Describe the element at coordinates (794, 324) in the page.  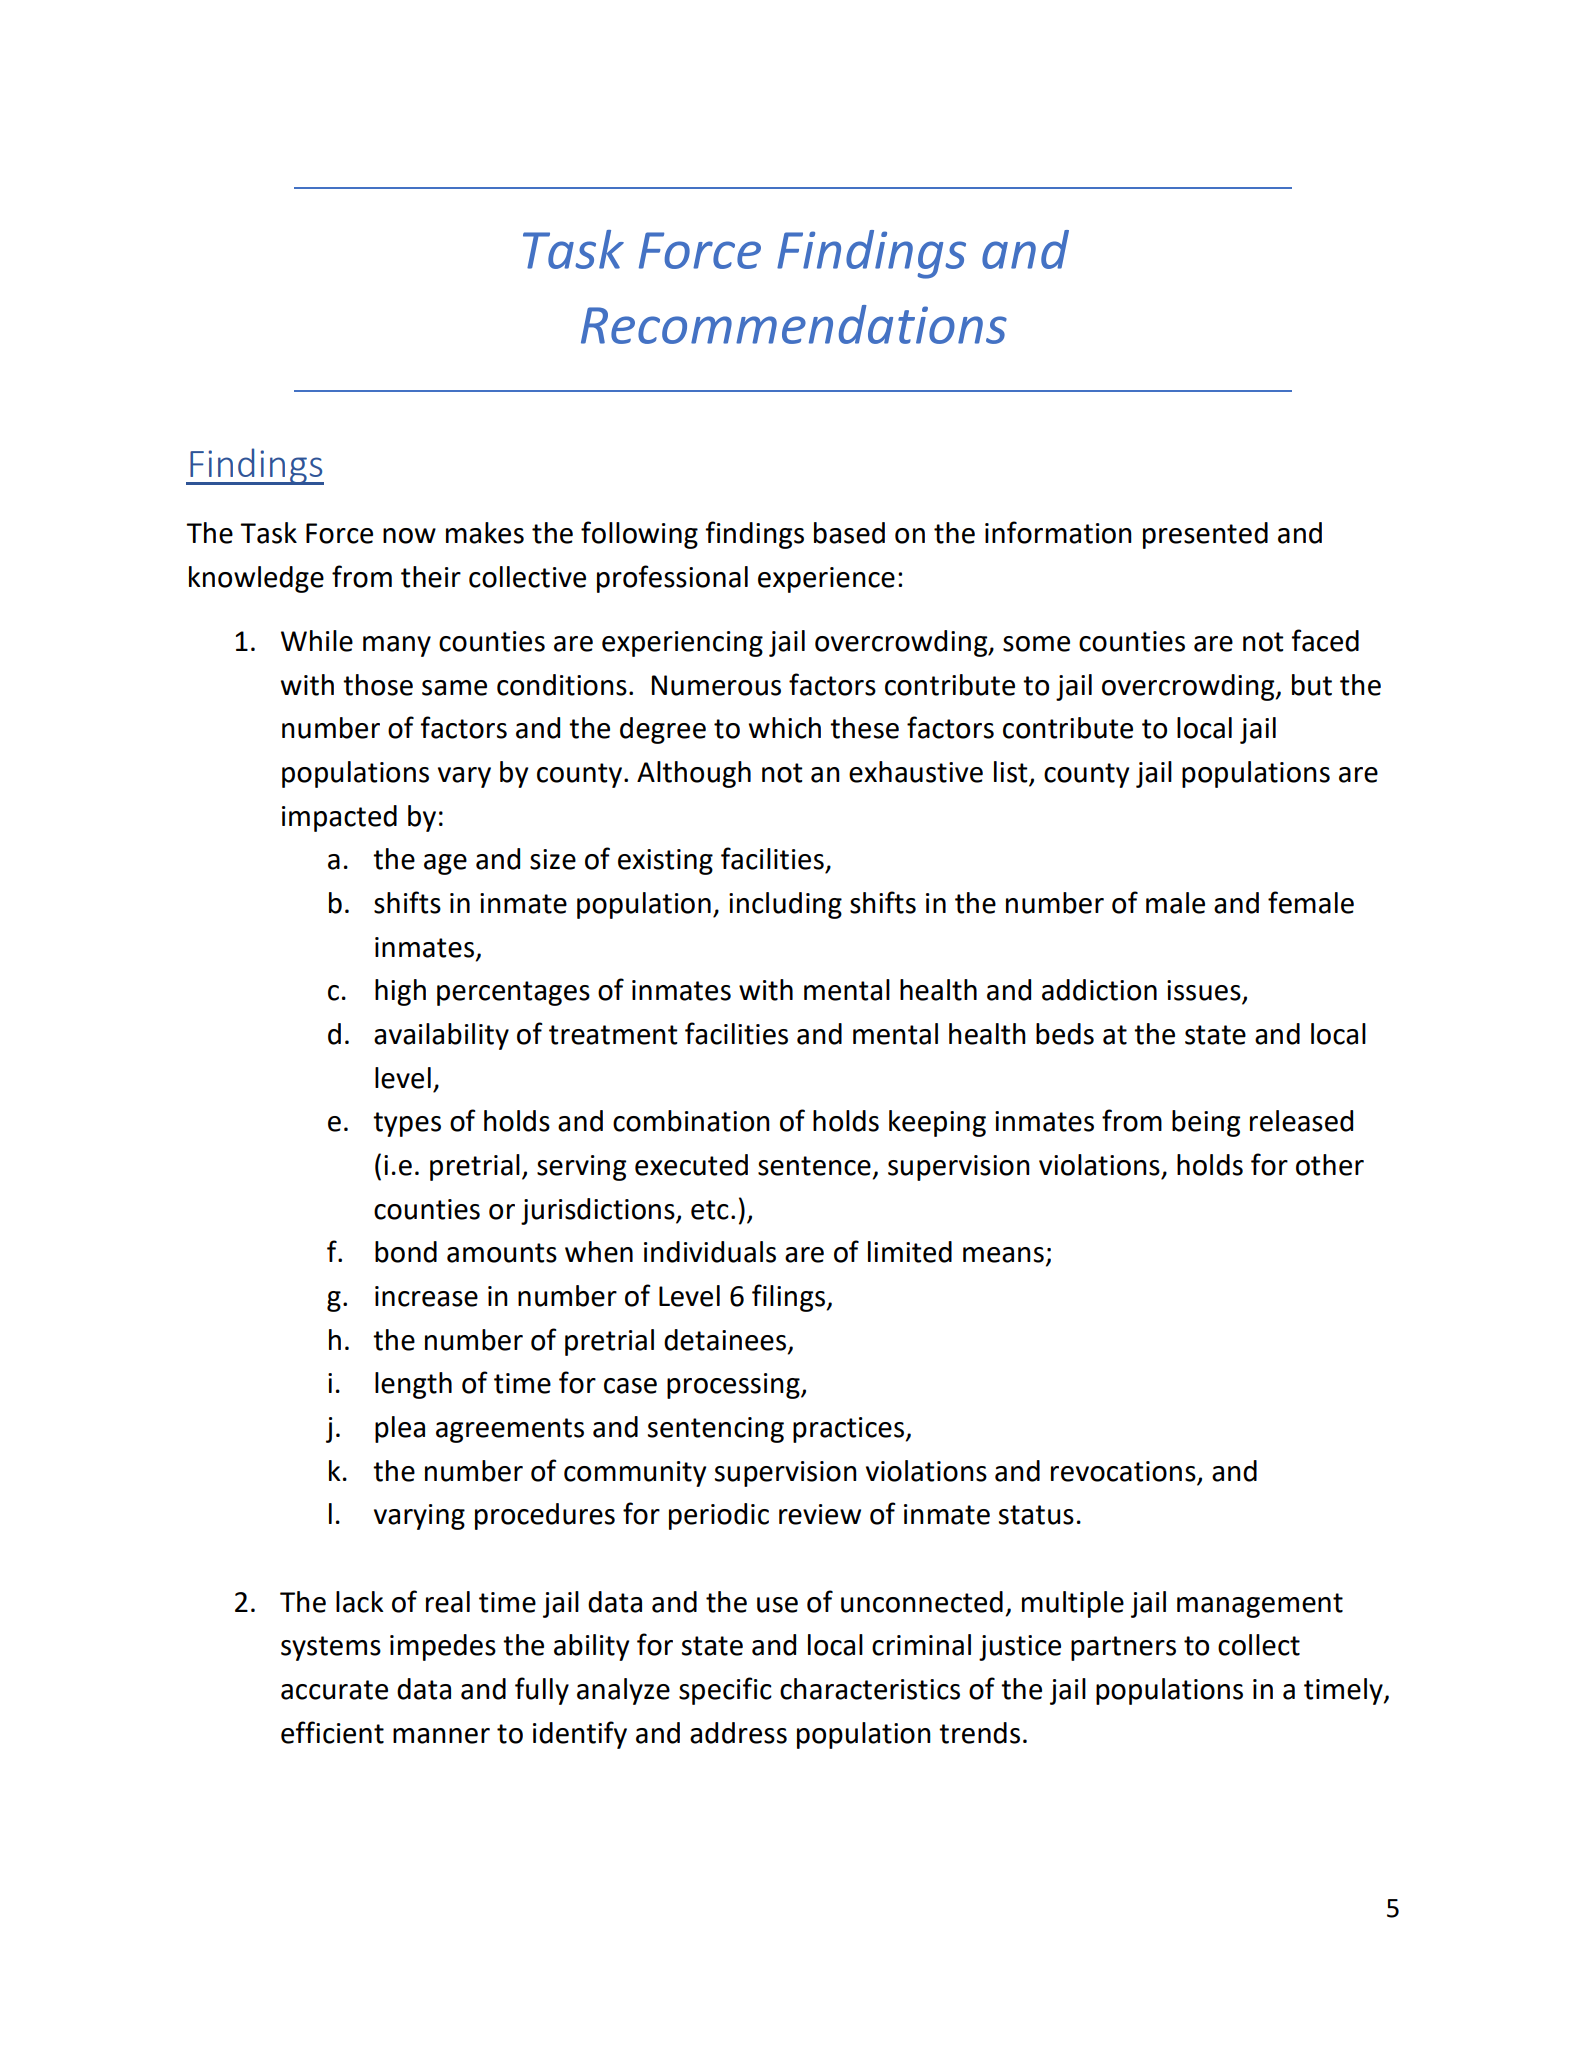
I see `Recommendations` at that location.
